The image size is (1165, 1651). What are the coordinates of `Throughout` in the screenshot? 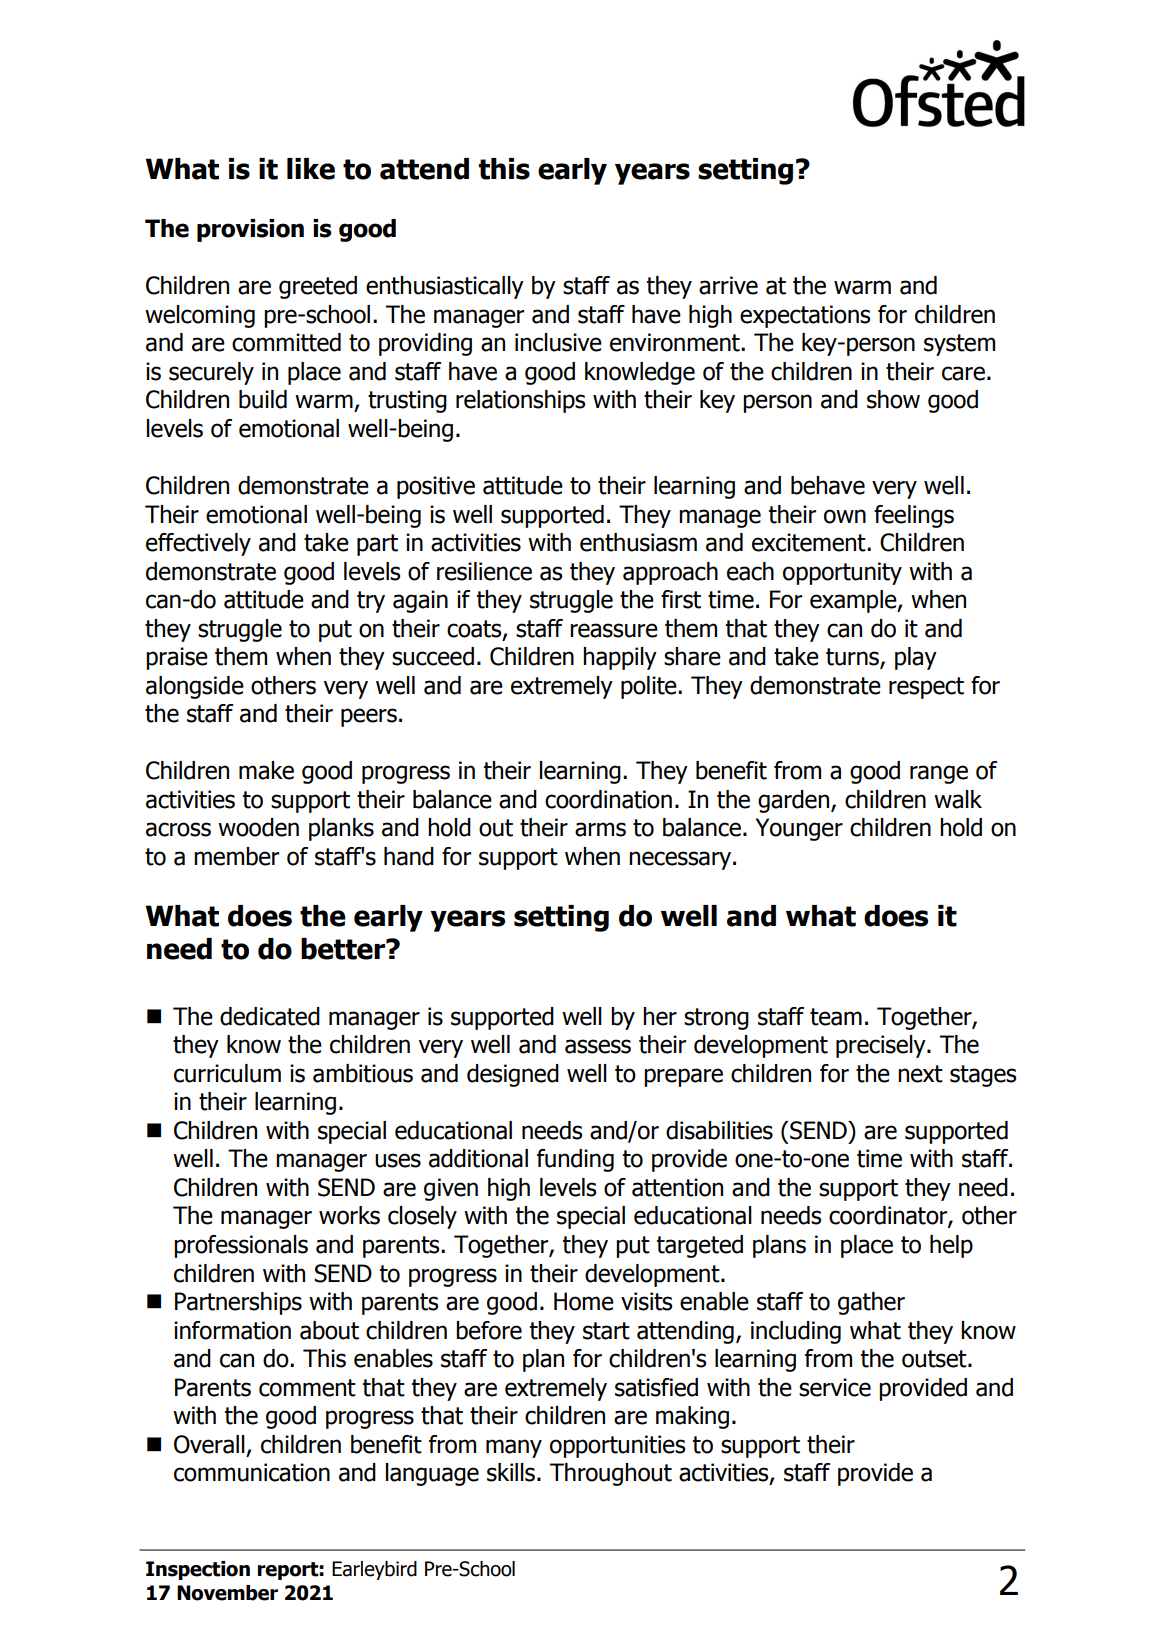 It's located at (611, 1474).
